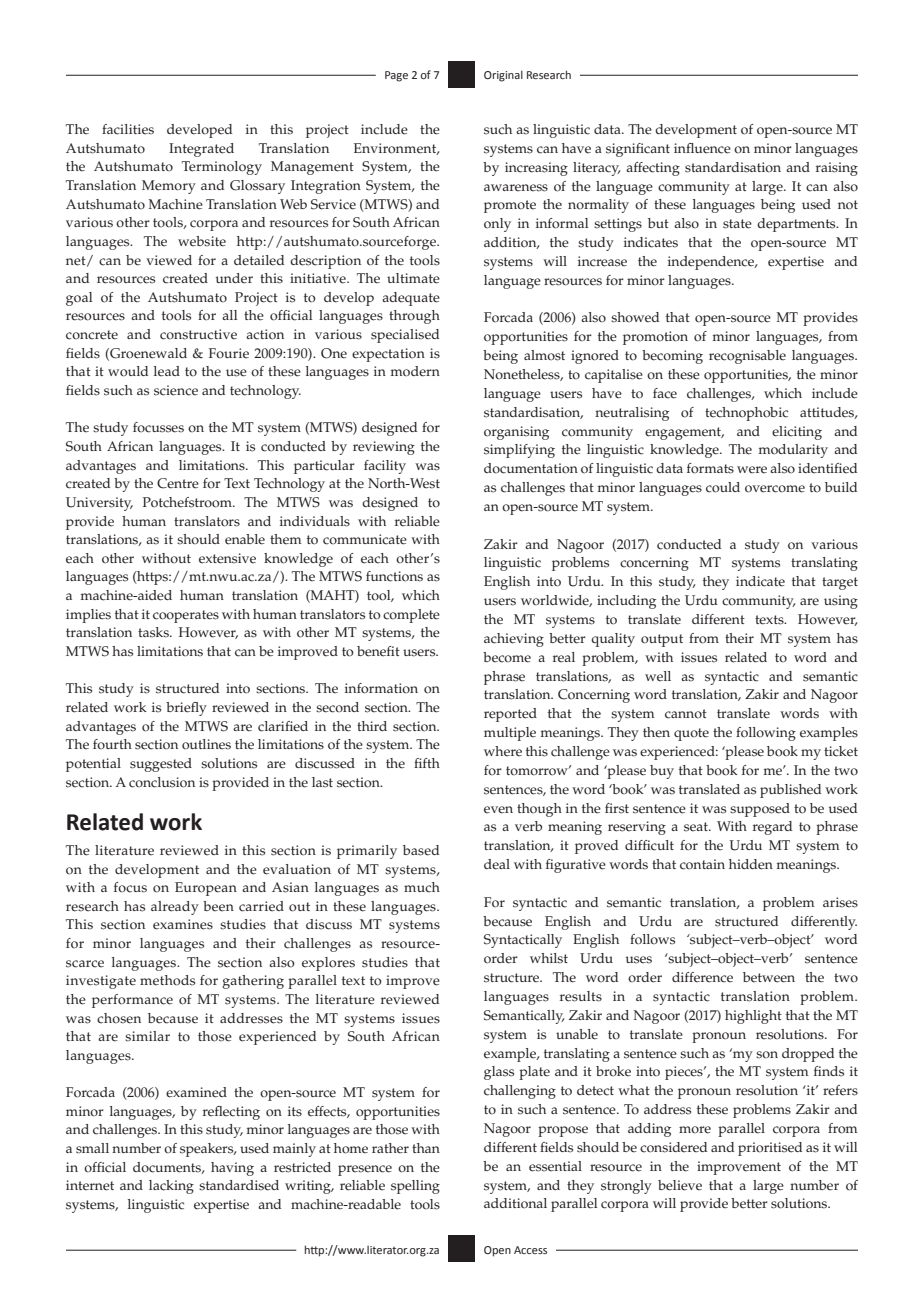 This screenshot has width=924, height=1308. What do you see at coordinates (747, 357) in the screenshot?
I see `recognisable` at bounding box center [747, 357].
